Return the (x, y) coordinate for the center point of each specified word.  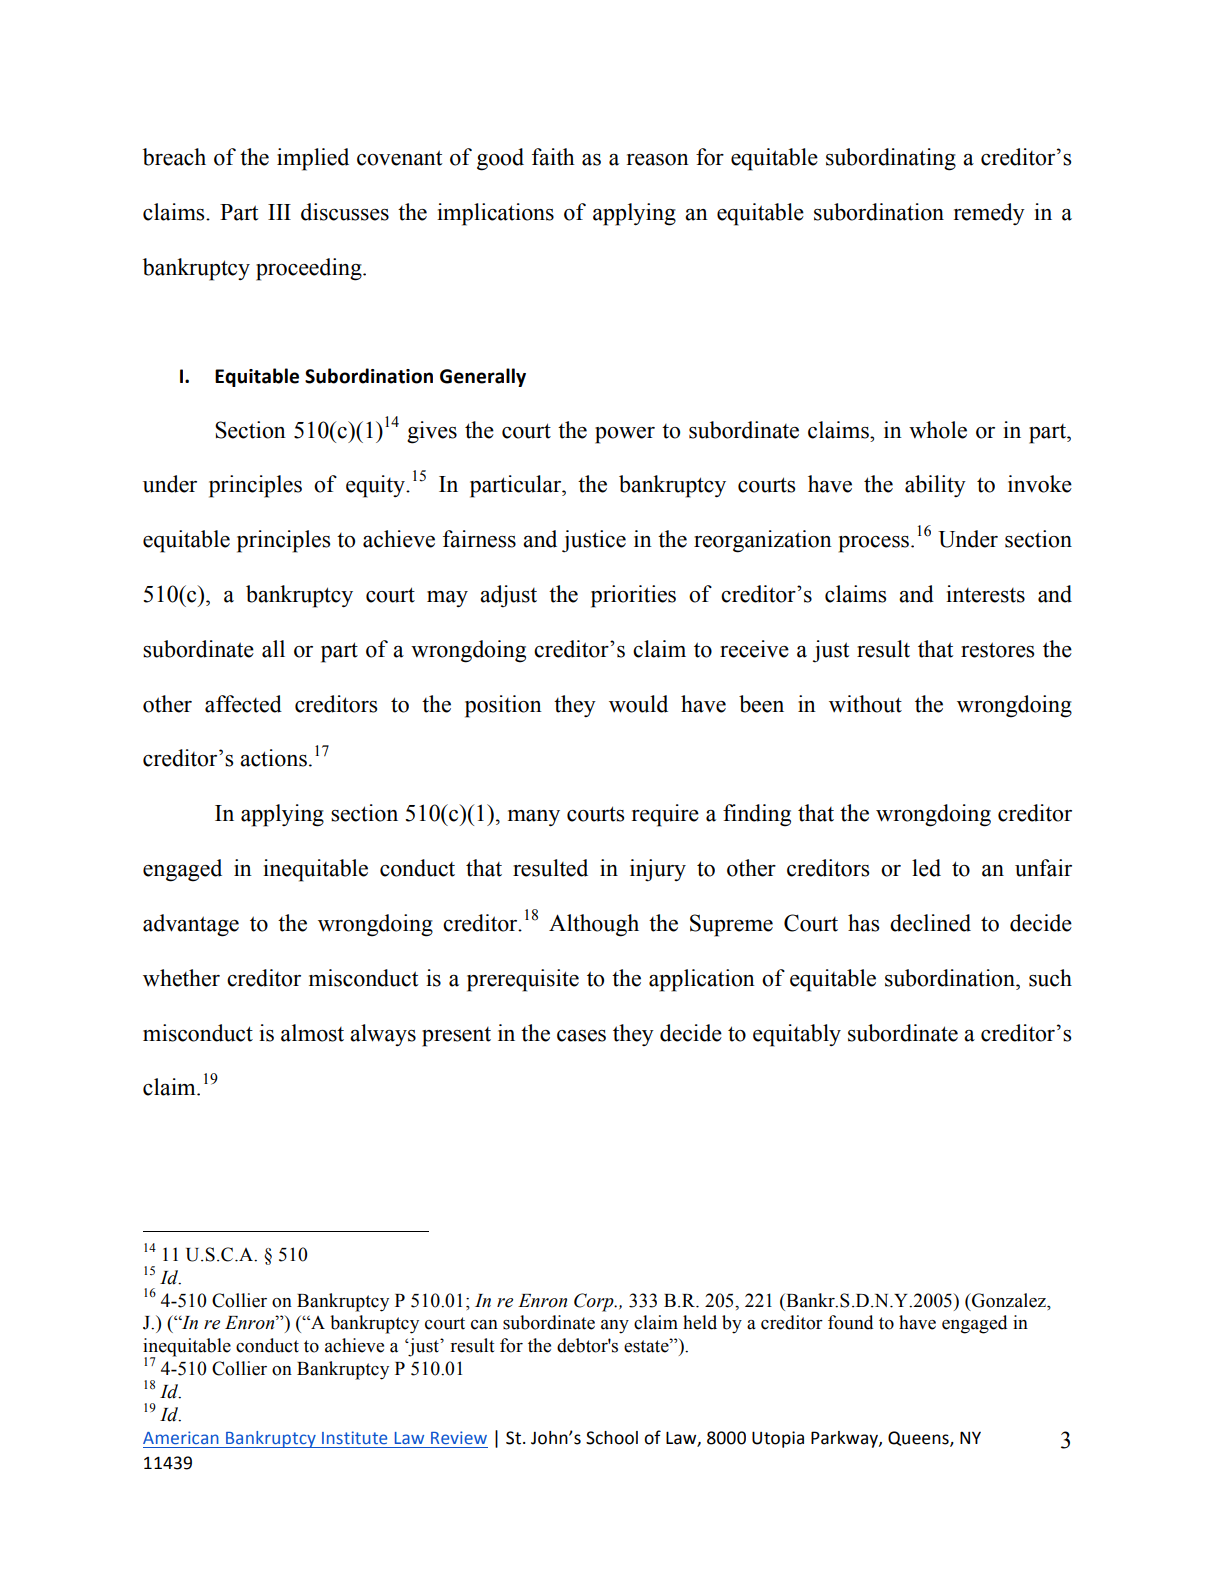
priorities (633, 596)
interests (985, 594)
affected (243, 704)
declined (930, 923)
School (612, 1438)
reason (658, 160)
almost (312, 1033)
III (279, 212)
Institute (354, 1438)
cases (581, 1036)
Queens (919, 1439)
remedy (989, 214)
